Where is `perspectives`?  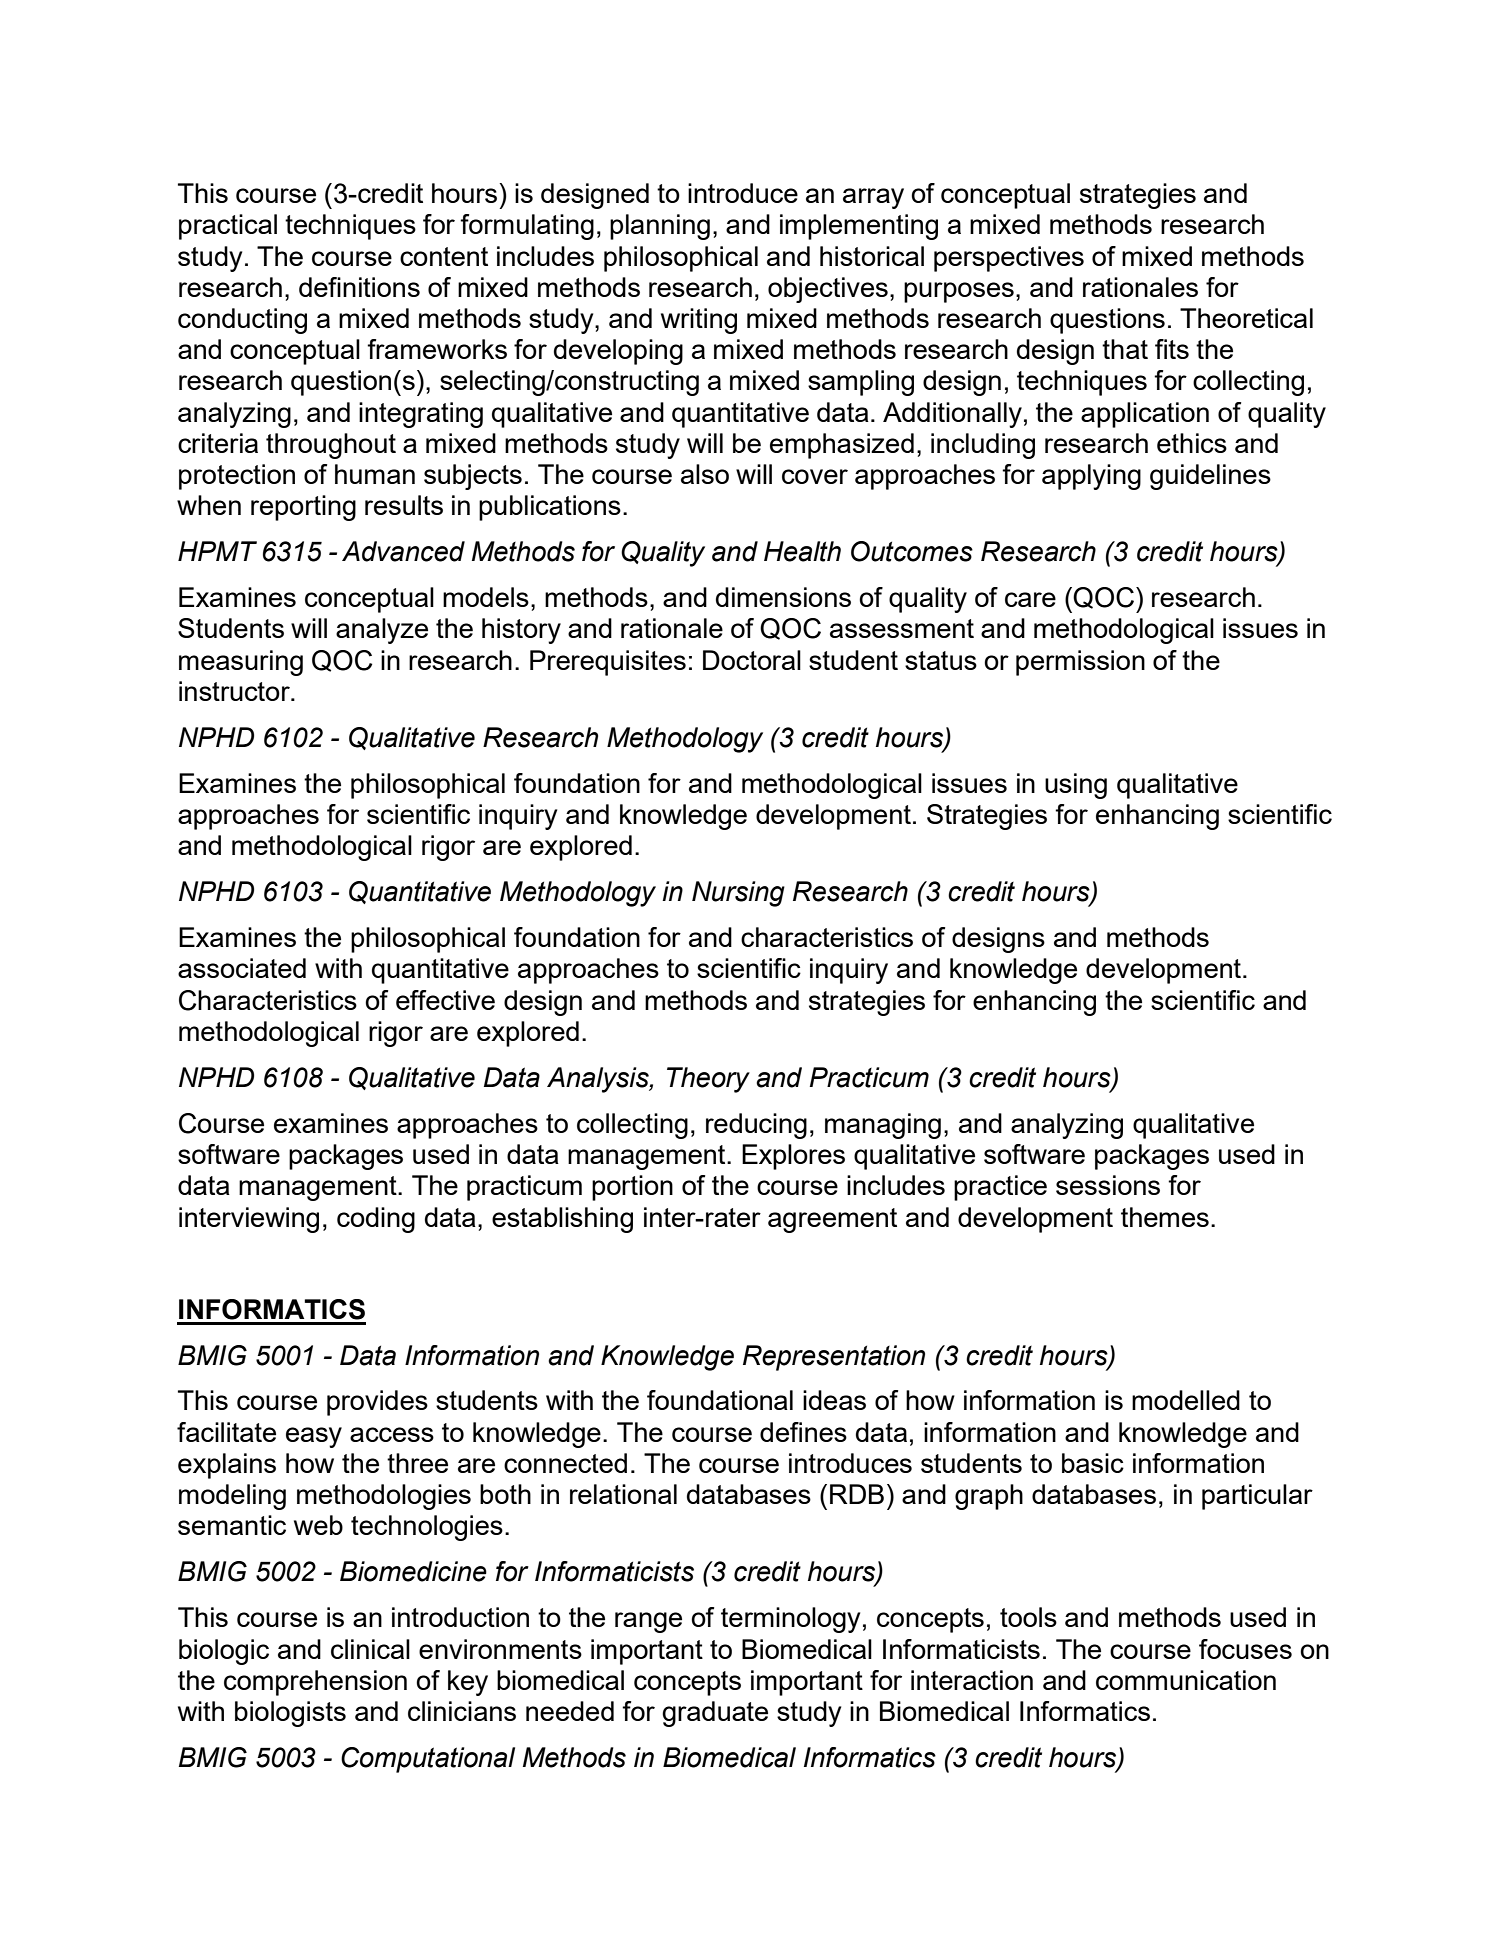 perspectives is located at coordinates (1009, 259).
